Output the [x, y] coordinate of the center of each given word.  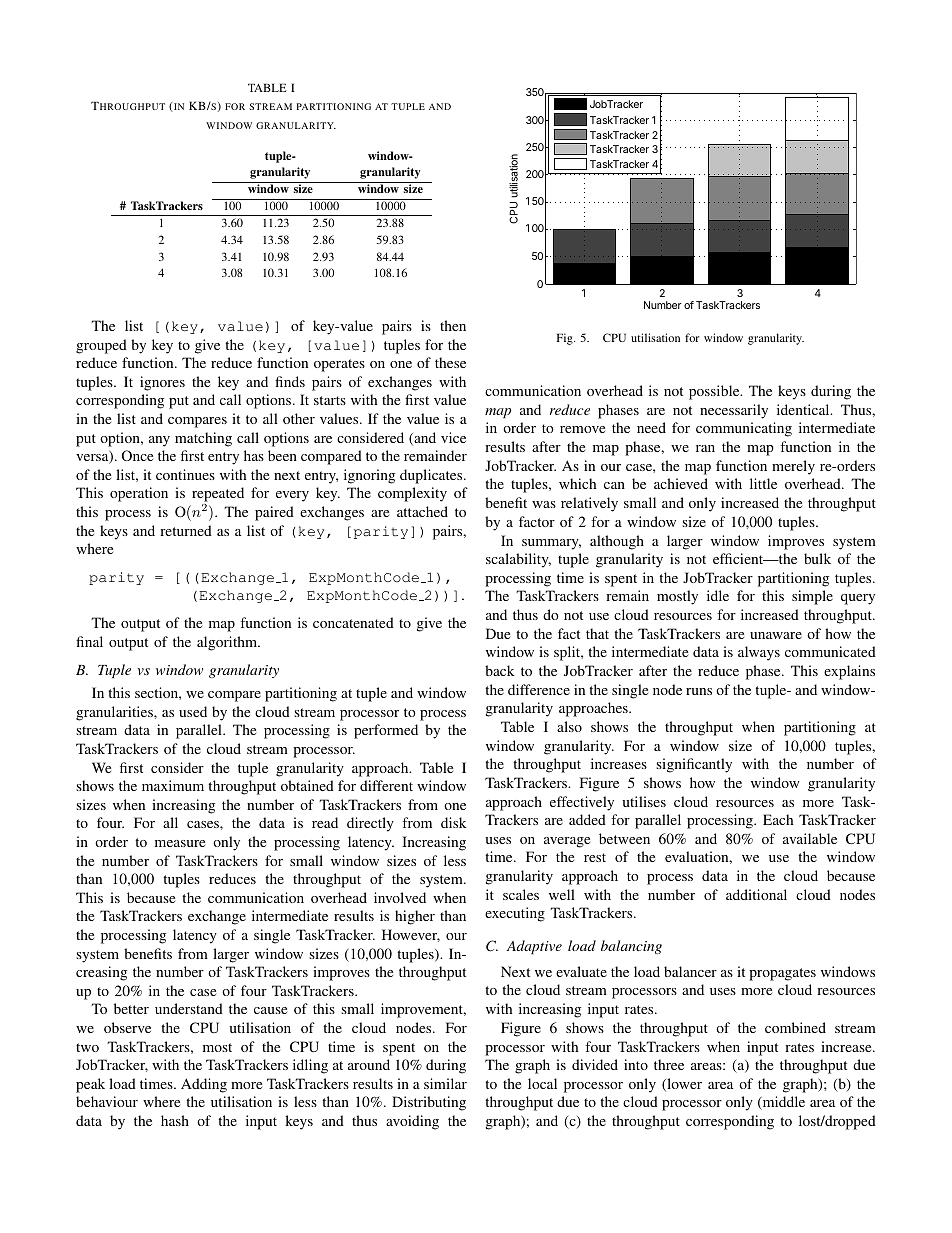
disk [453, 822]
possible [715, 392]
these [450, 362]
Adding [204, 1085]
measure [180, 843]
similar [445, 1083]
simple [812, 597]
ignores [162, 383]
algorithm [228, 643]
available [810, 838]
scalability [518, 560]
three [669, 1064]
